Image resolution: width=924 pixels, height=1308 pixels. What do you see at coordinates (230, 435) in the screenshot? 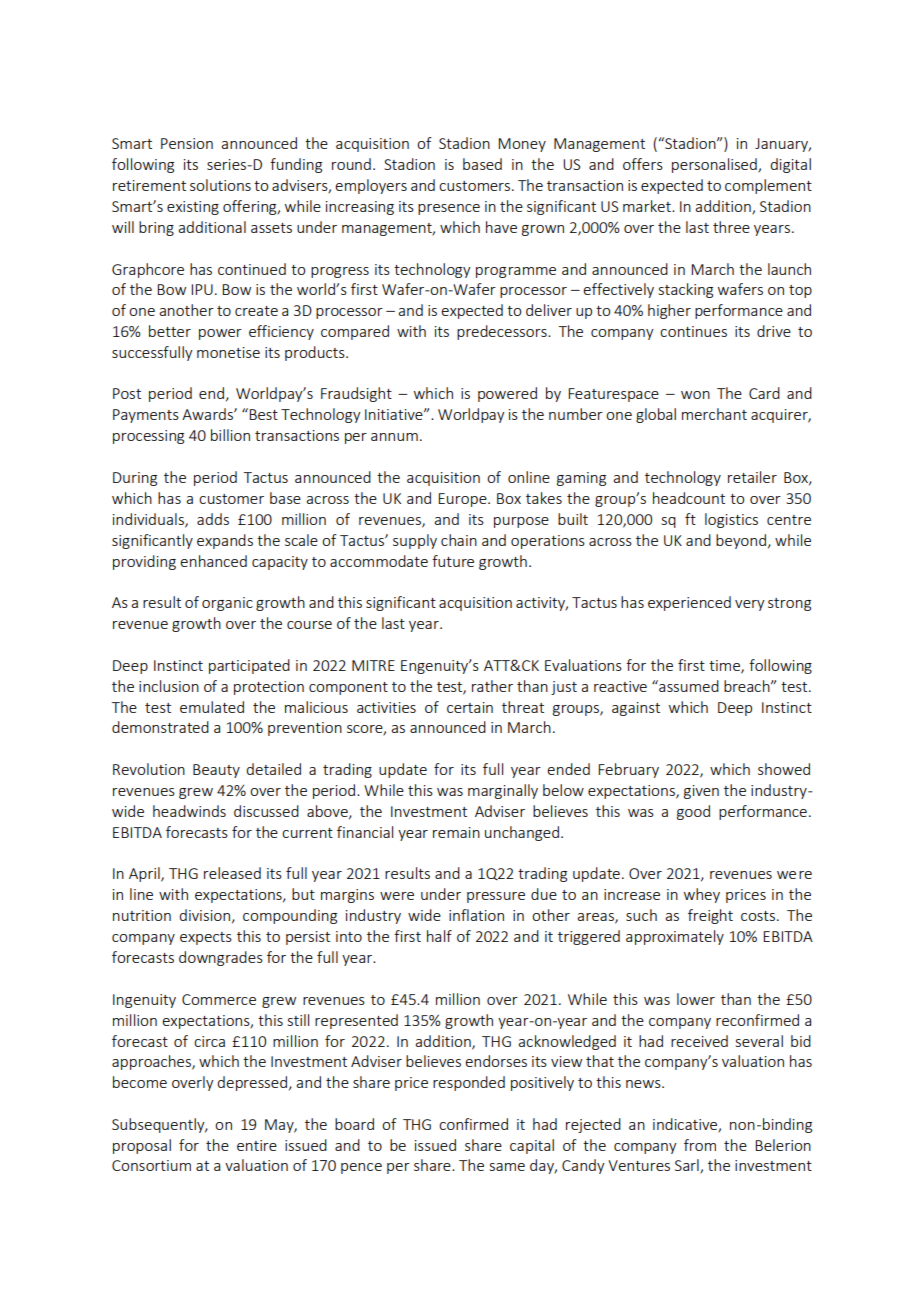
I see `billion` at bounding box center [230, 435].
